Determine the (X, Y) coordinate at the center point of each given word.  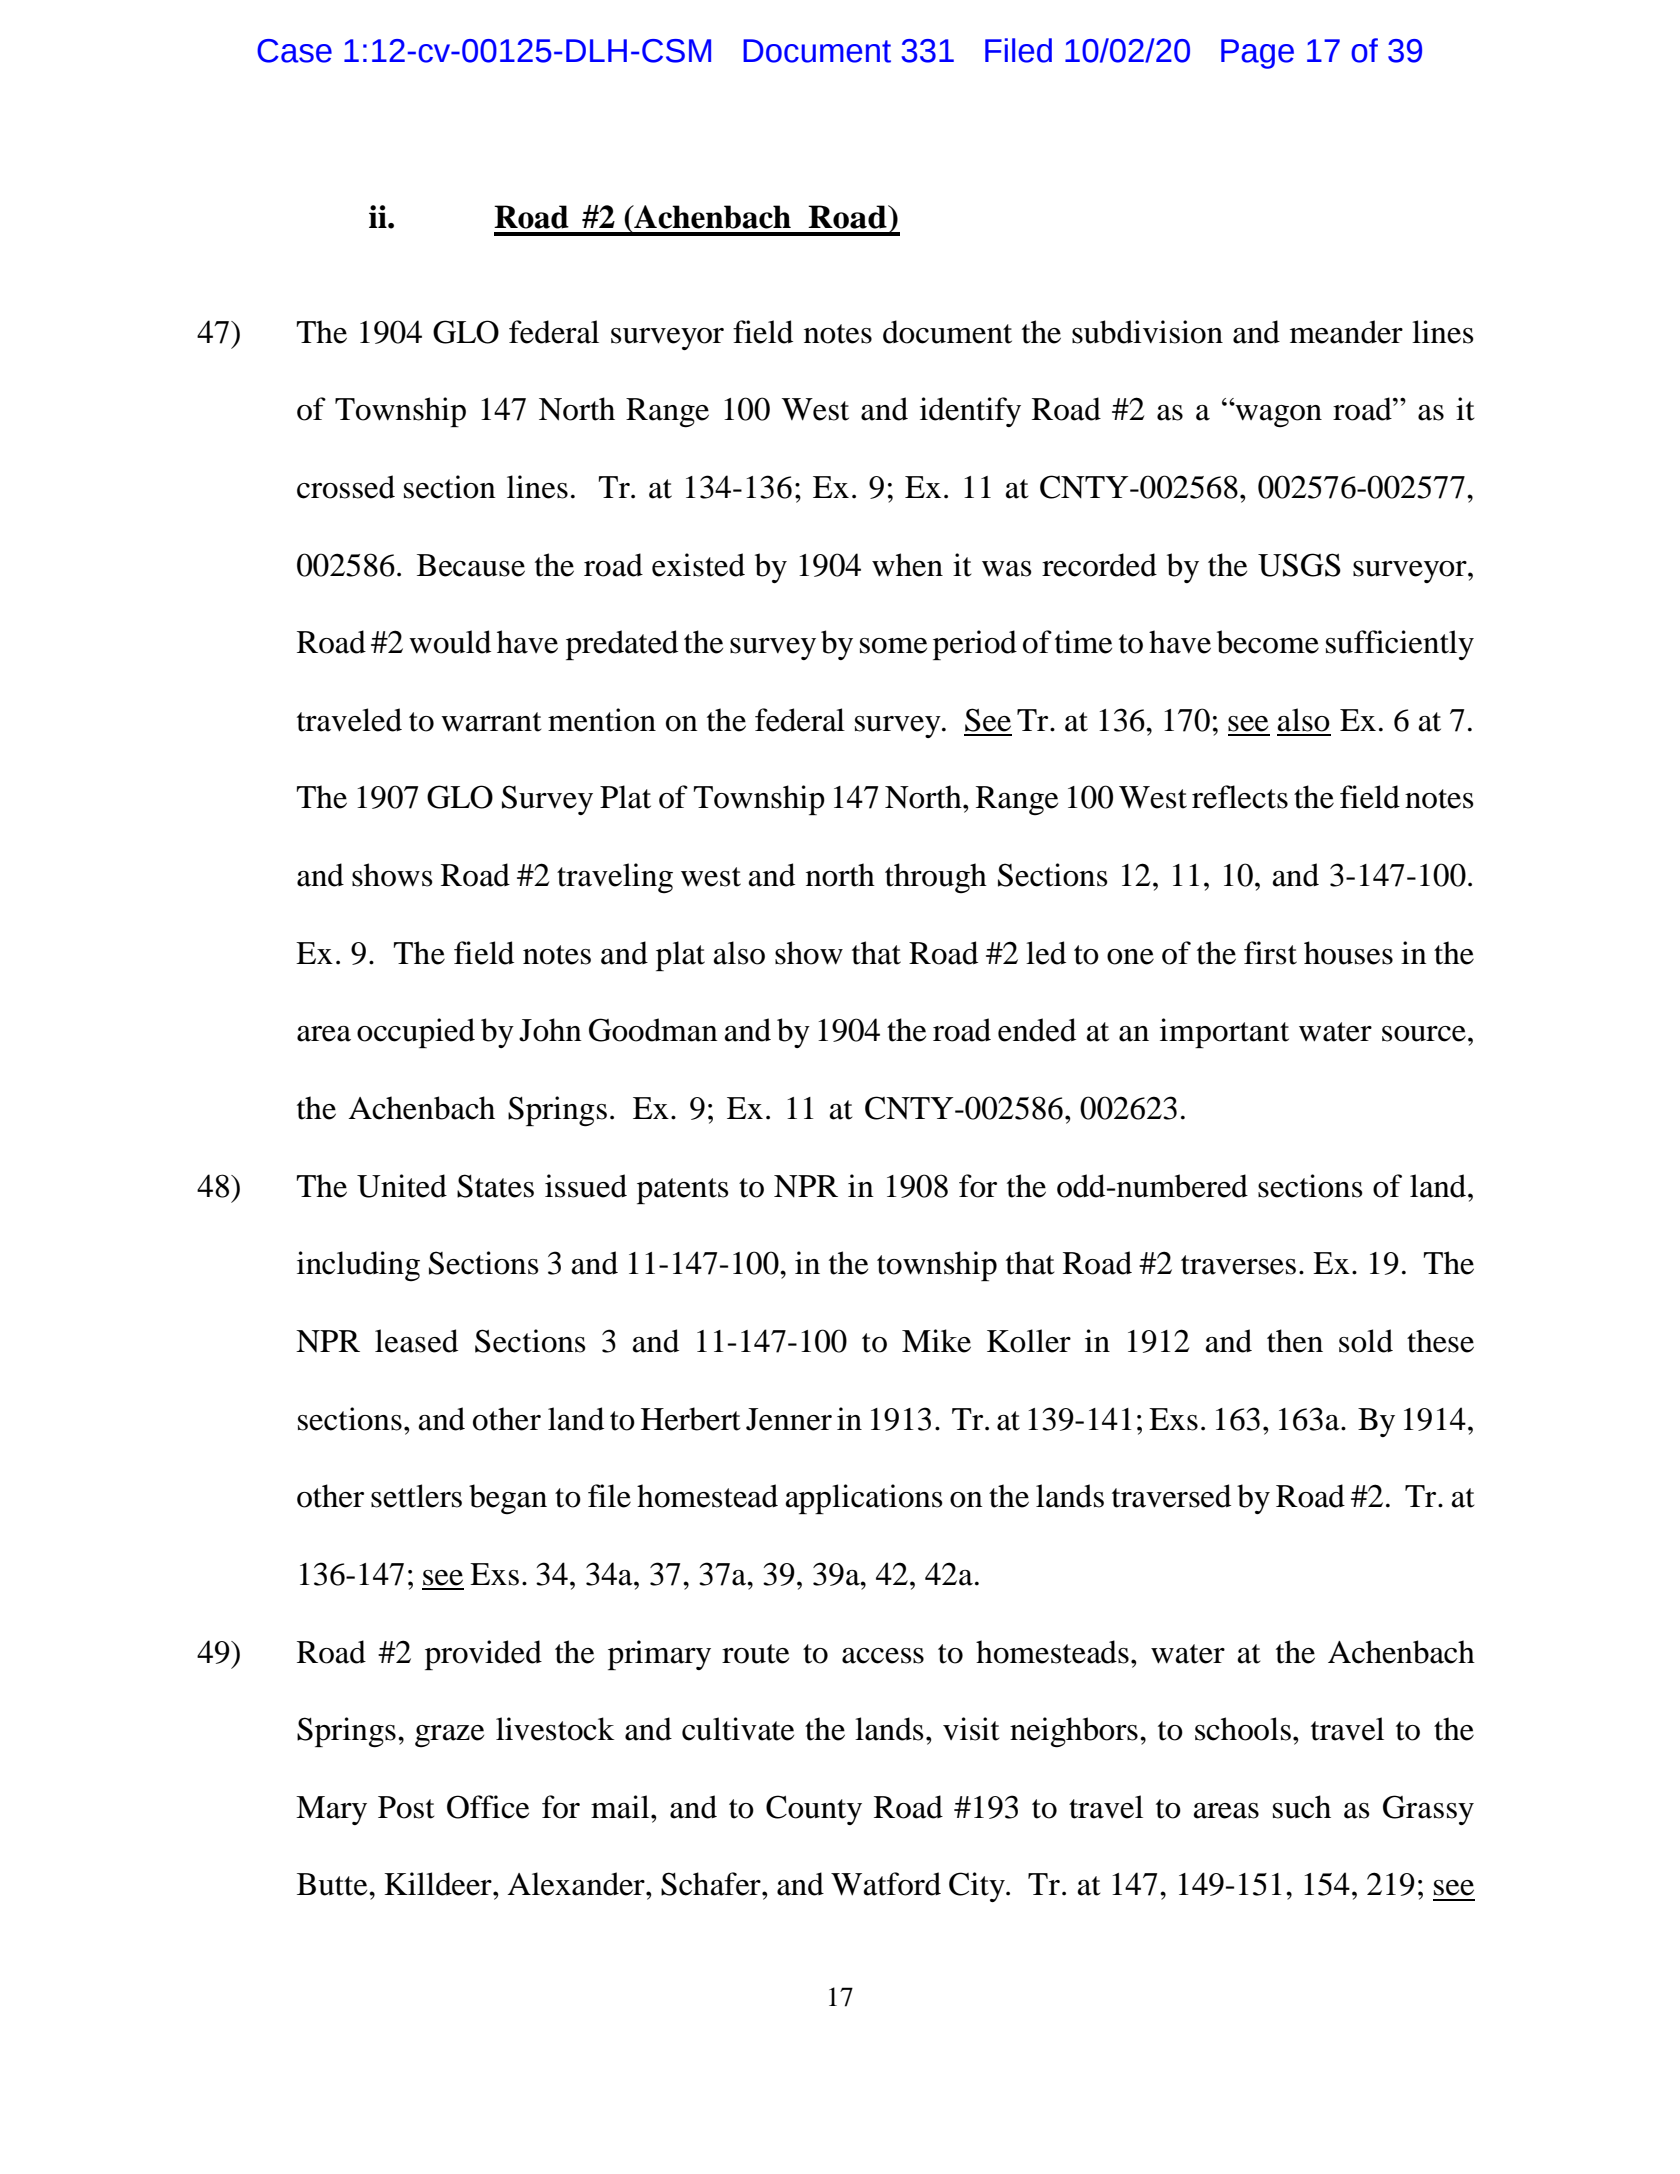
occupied (416, 1033)
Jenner (789, 1419)
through (936, 878)
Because (471, 565)
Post (406, 1807)
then (1295, 1341)
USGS (1299, 565)
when (907, 565)
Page (1257, 54)
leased (416, 1341)
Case (294, 51)
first (1270, 953)
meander (1346, 332)
